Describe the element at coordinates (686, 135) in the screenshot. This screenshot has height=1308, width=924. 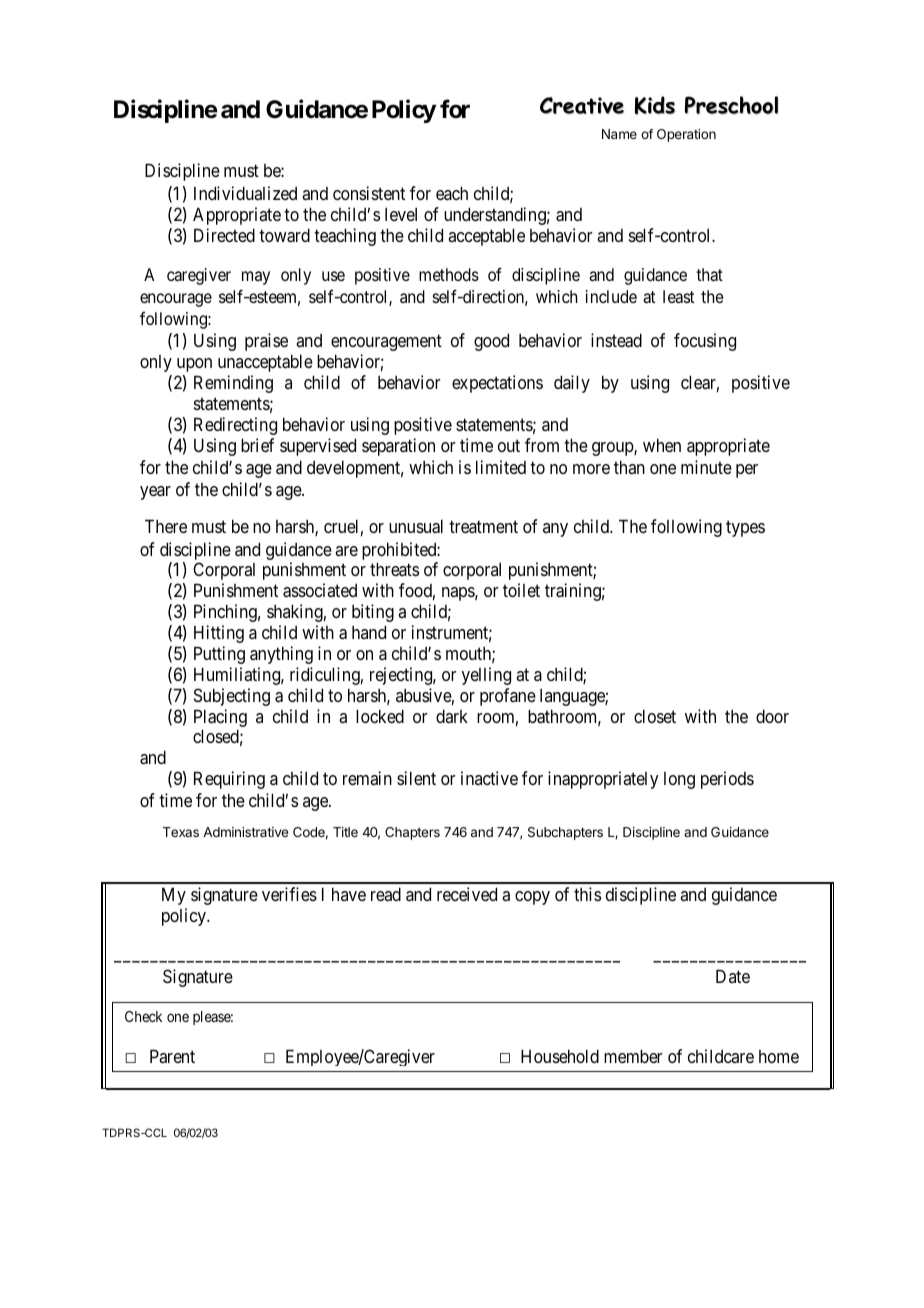
I see `Operation` at that location.
